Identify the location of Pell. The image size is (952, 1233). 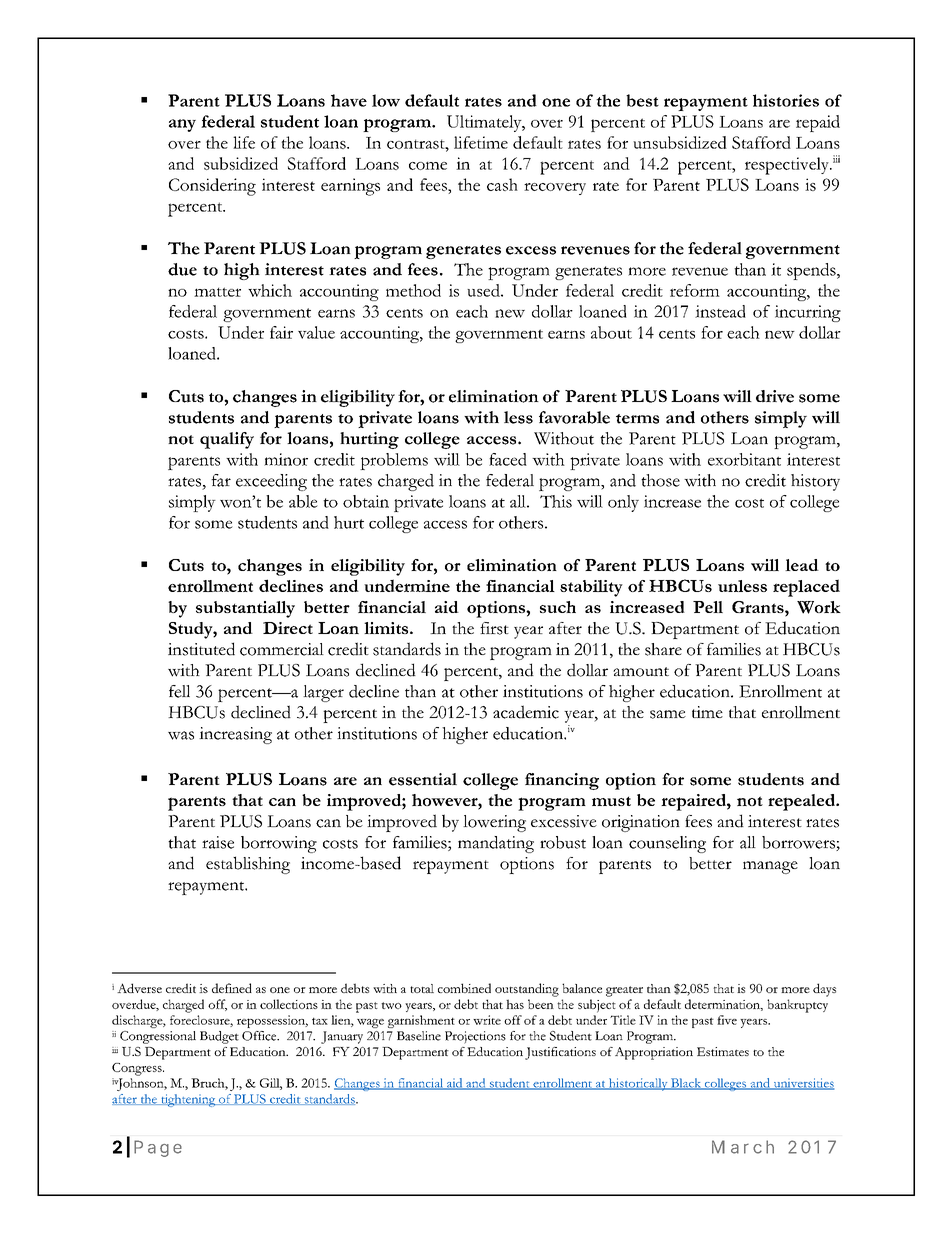
(708, 607).
